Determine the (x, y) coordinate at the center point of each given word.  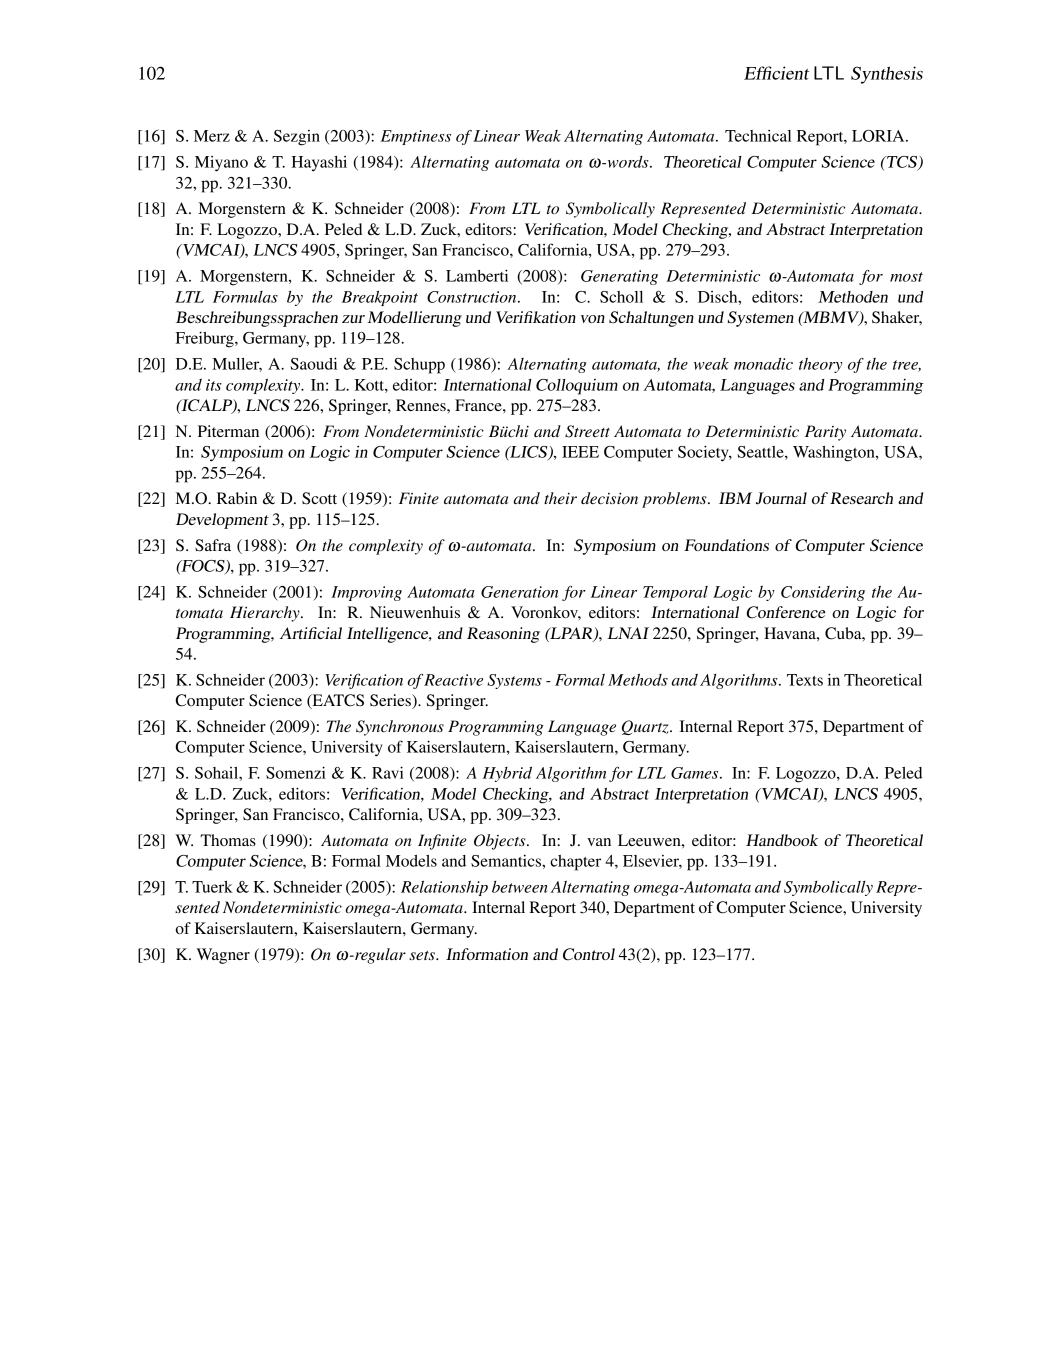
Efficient (776, 73)
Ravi (388, 772)
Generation (519, 592)
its (214, 385)
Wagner (223, 956)
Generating (619, 277)
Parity (825, 433)
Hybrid (507, 774)
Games (696, 773)
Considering (823, 593)
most (906, 277)
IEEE (580, 452)
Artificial (311, 633)
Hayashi (319, 163)
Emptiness (416, 137)
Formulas (245, 297)
